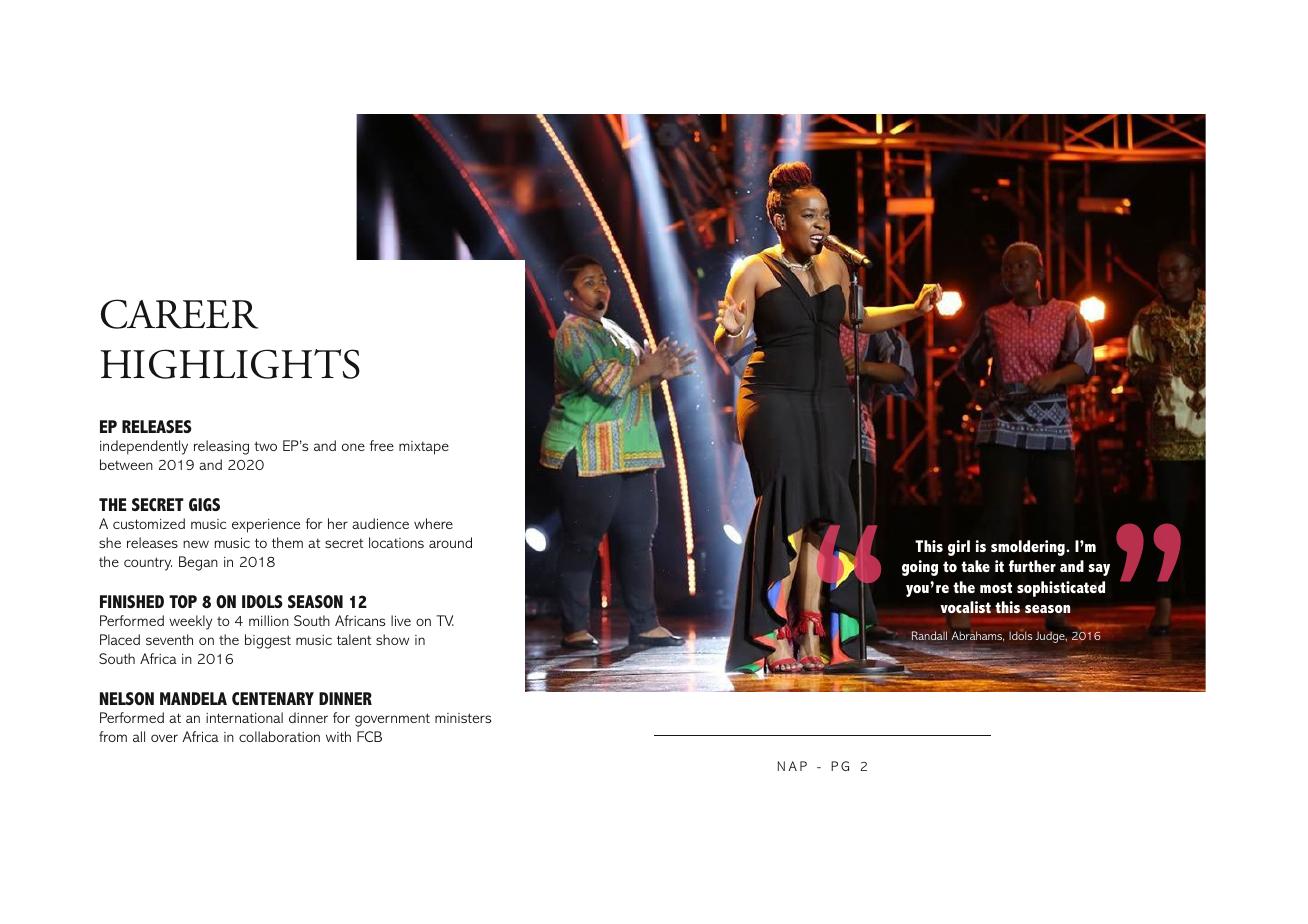 This image has width=1308, height=924. Describe the element at coordinates (392, 639) in the image. I see `show` at that location.
